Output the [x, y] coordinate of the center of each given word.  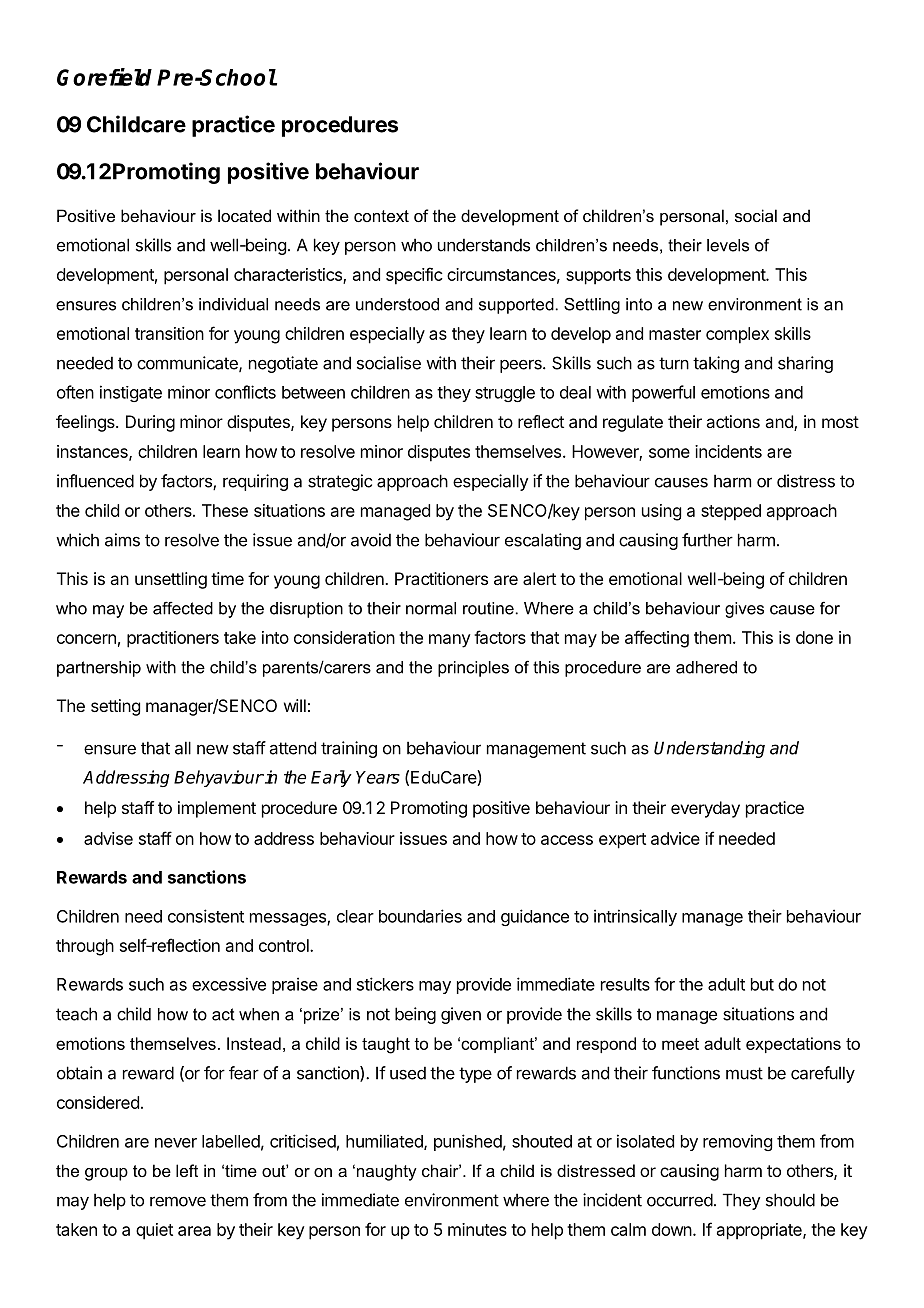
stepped [731, 512]
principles [473, 669]
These [225, 510]
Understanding [709, 749]
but [762, 984]
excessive [229, 984]
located [244, 215]
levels [728, 245]
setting [115, 707]
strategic [340, 482]
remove [178, 1201]
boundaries [420, 916]
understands [484, 245]
